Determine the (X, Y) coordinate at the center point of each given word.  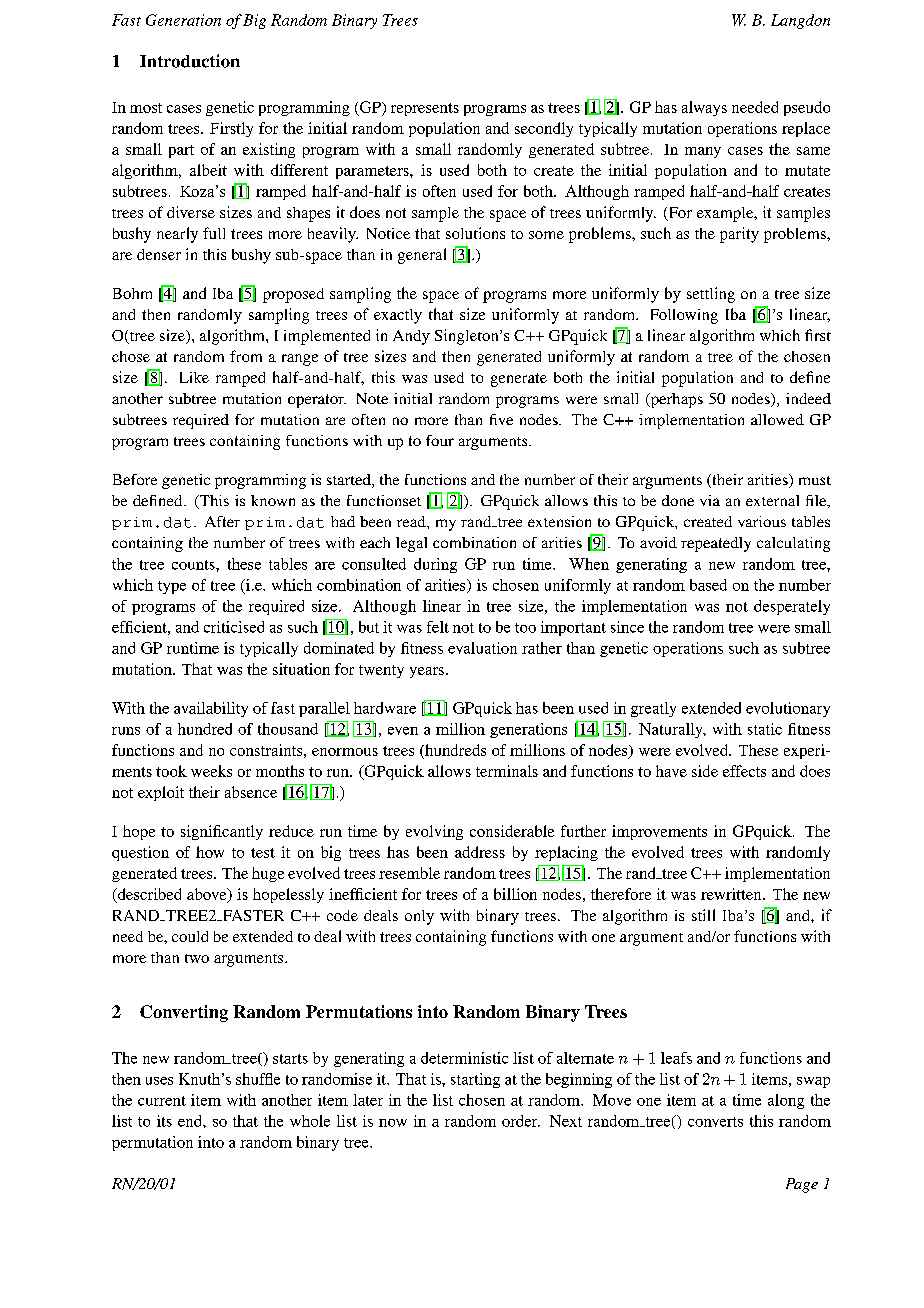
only (419, 917)
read (412, 521)
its (164, 1121)
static (765, 729)
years (427, 672)
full (214, 233)
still (703, 915)
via (710, 500)
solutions (475, 233)
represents (425, 109)
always (704, 108)
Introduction (190, 61)
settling (711, 295)
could (190, 936)
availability (211, 709)
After (222, 521)
